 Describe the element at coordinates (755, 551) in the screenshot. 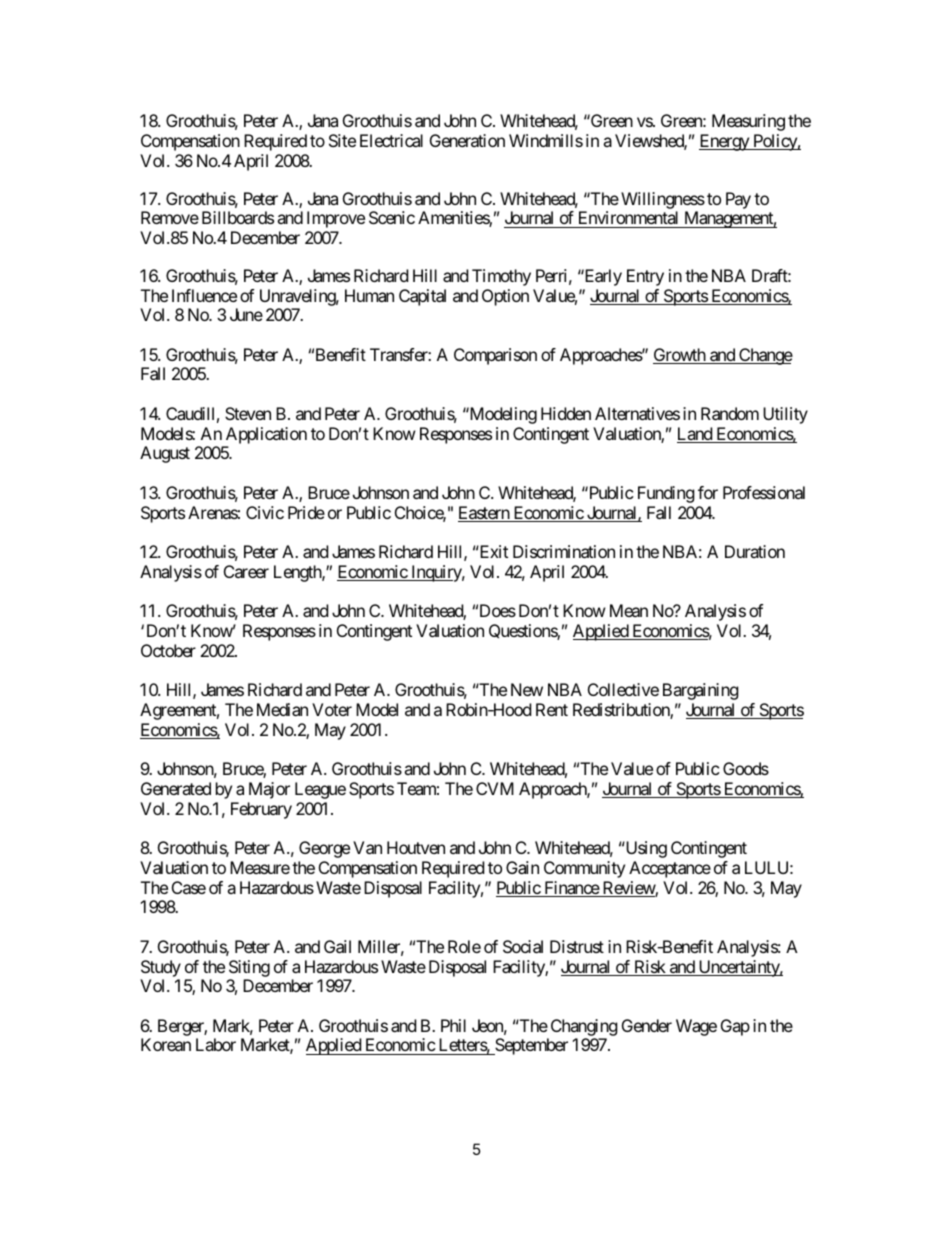

I see `Duration` at that location.
